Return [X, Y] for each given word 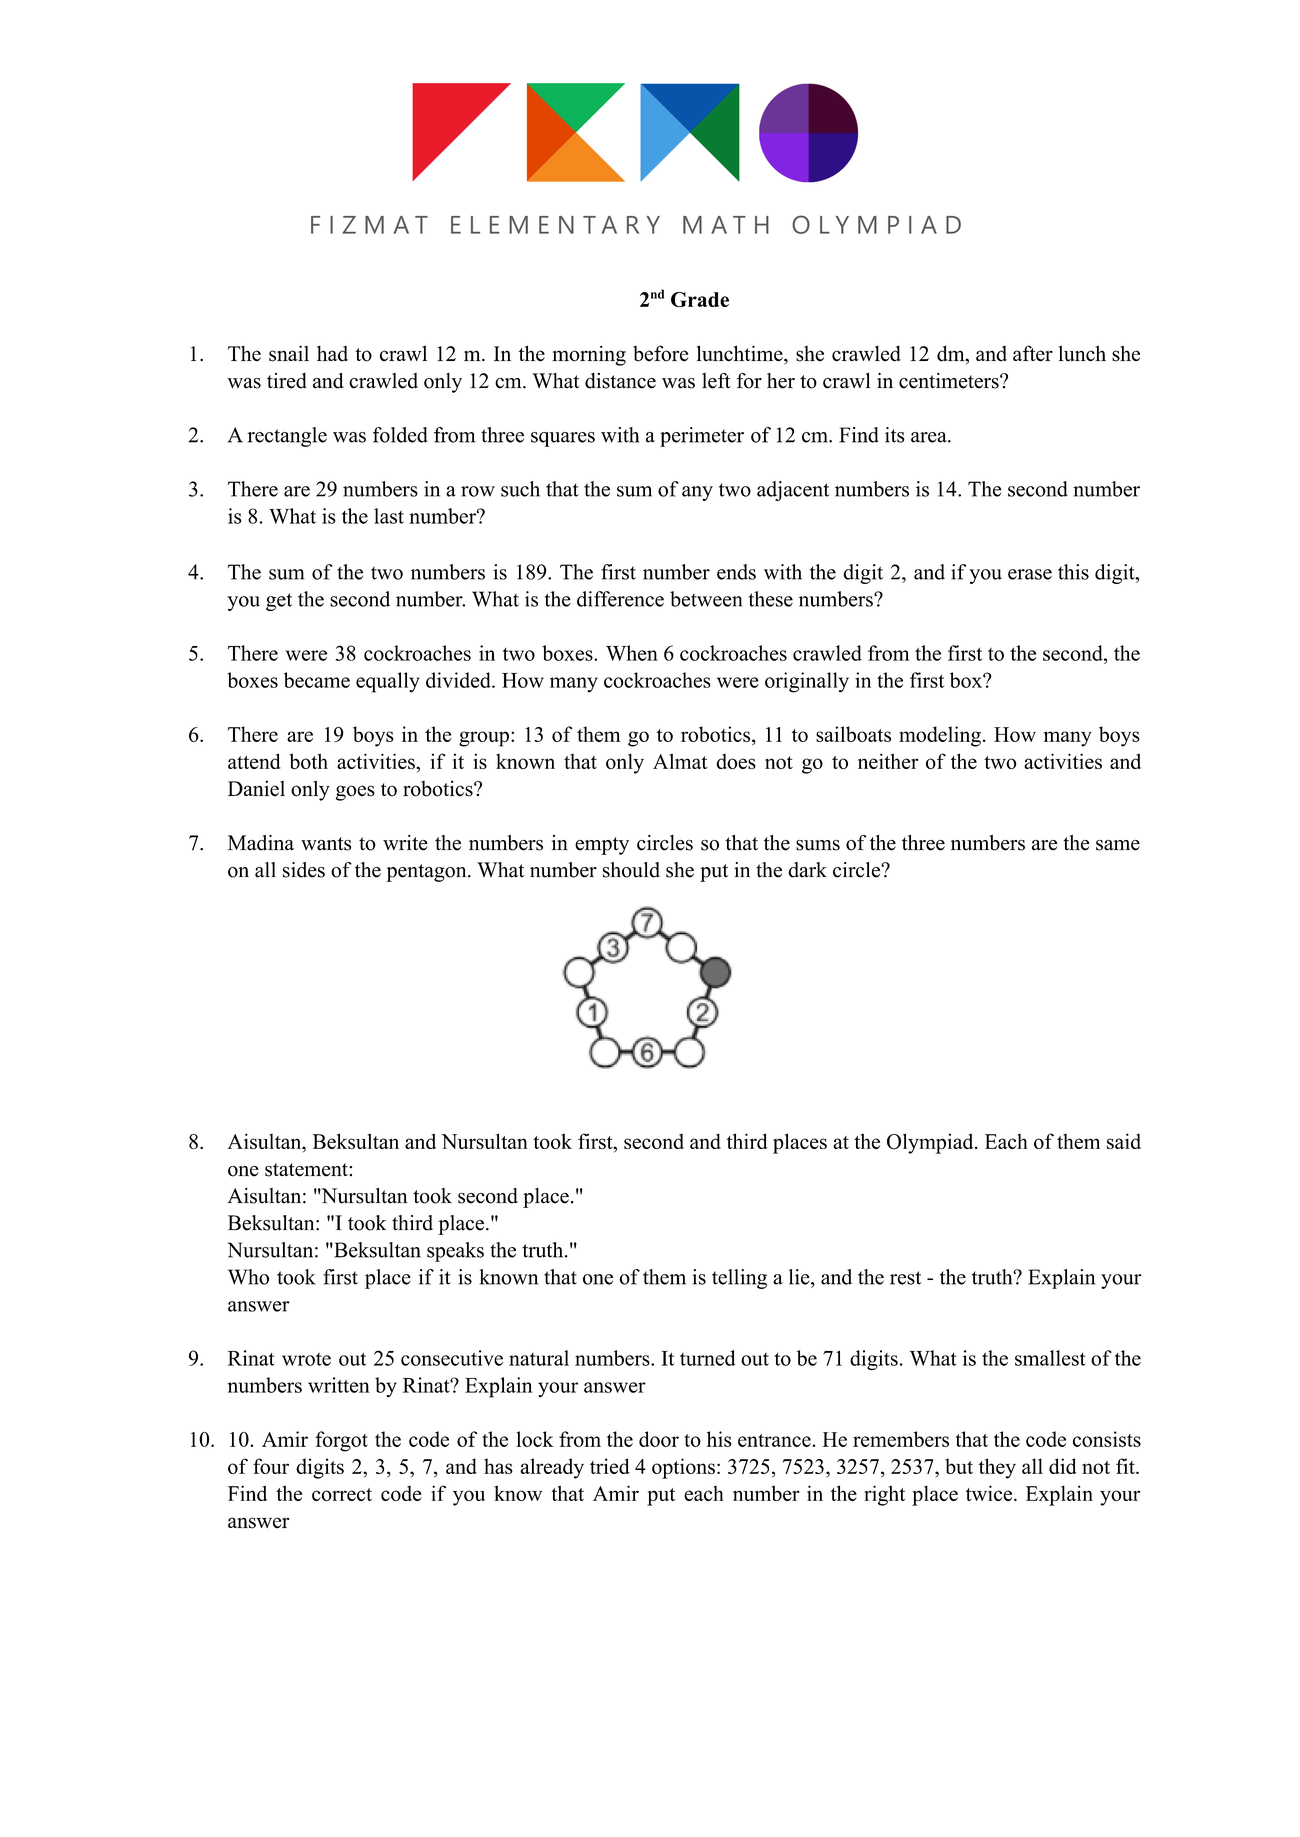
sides [304, 870]
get [279, 602]
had [332, 353]
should [631, 870]
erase [1030, 574]
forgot [341, 1441]
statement [306, 1170]
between [706, 599]
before [660, 353]
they [997, 1468]
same [1118, 845]
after [1033, 353]
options [683, 1468]
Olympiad [931, 1143]
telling [739, 1279]
